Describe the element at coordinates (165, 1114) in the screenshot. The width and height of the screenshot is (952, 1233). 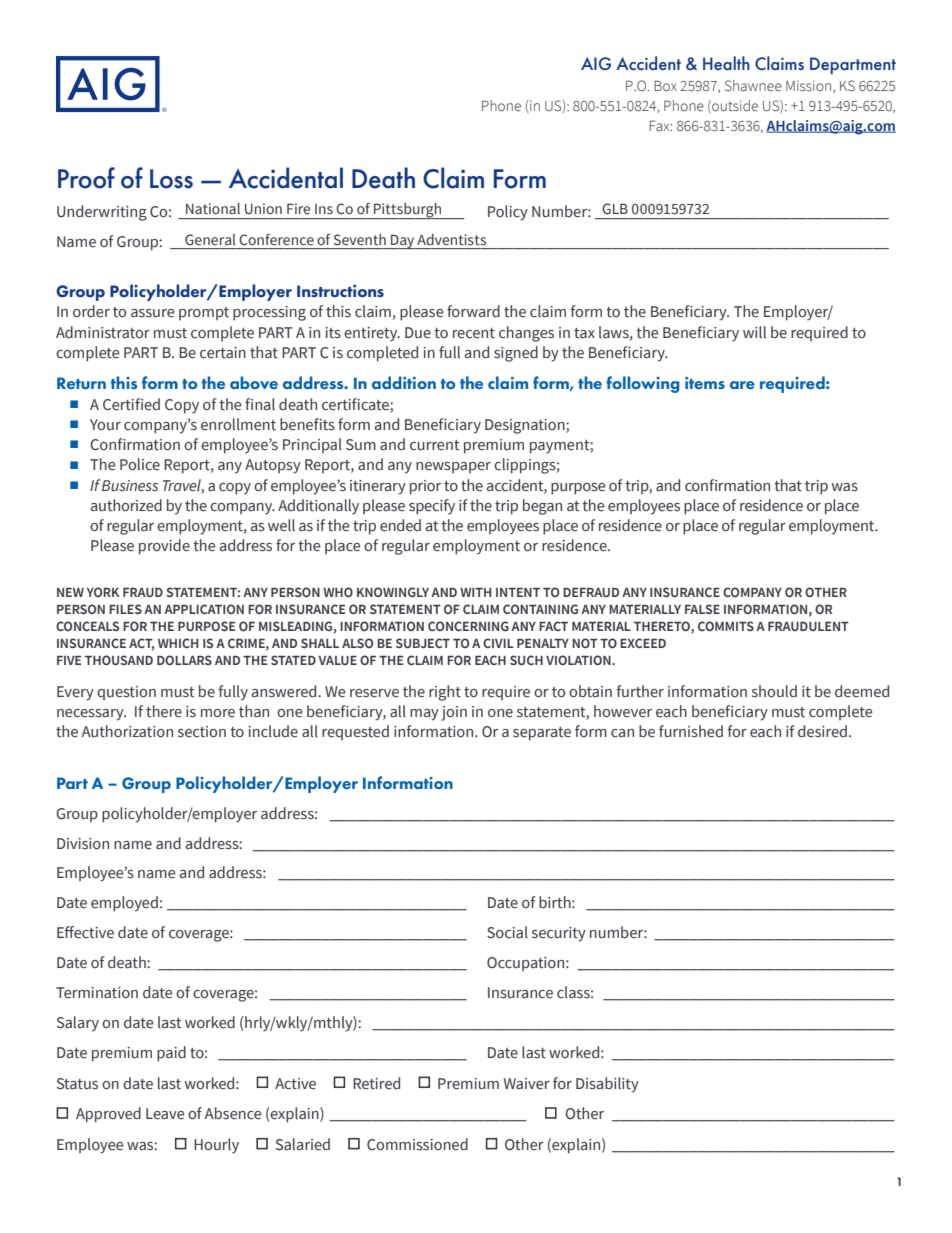
I see `Leave` at that location.
